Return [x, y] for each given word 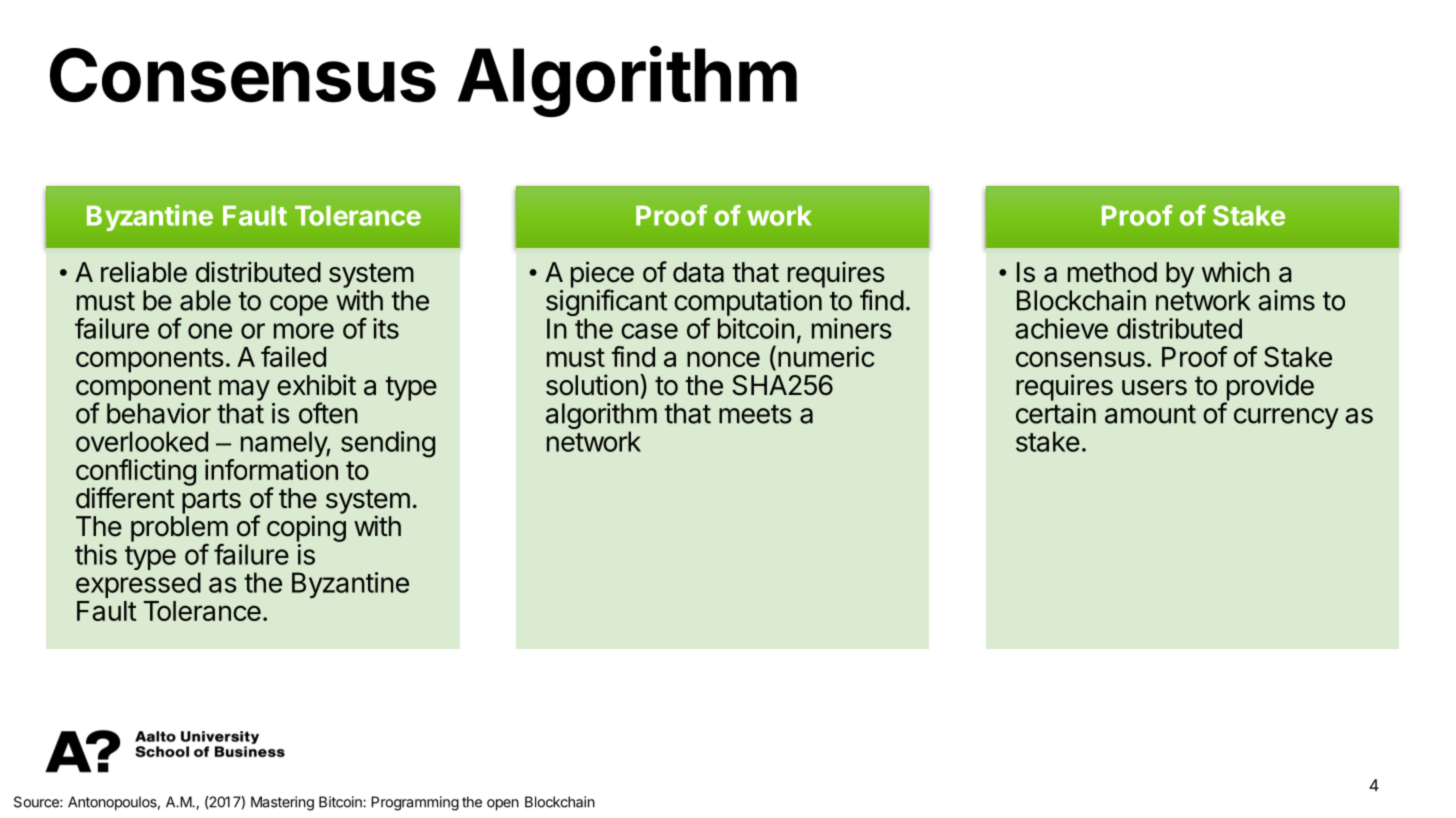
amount [1150, 414]
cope [299, 305]
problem [179, 530]
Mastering [282, 803]
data [698, 272]
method [1112, 272]
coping [306, 530]
